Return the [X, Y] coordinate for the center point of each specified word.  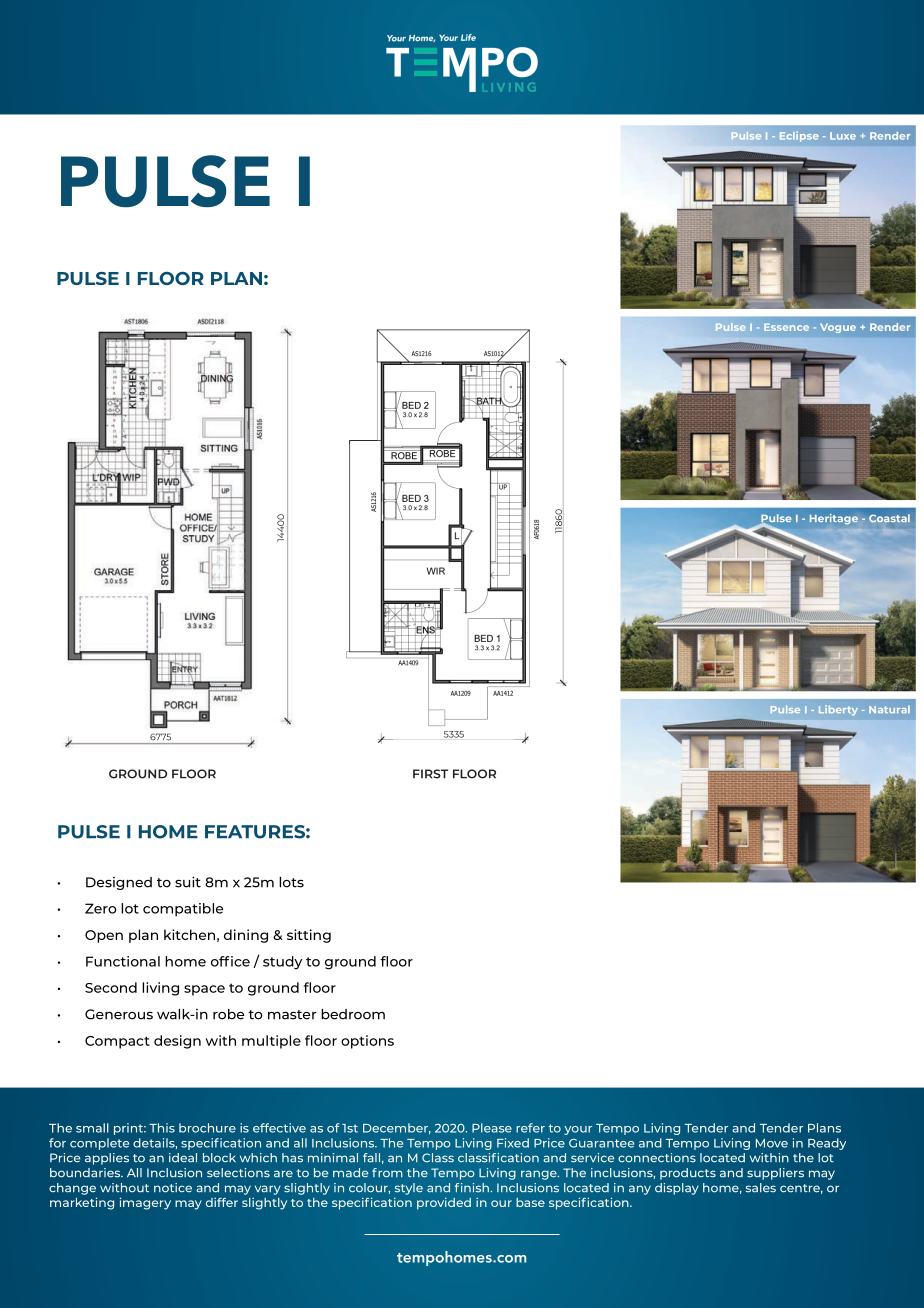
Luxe [843, 136]
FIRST [430, 774]
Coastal [889, 518]
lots [291, 882]
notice [173, 1188]
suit [188, 882]
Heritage [834, 519]
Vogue [838, 328]
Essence [786, 327]
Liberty [838, 710]
